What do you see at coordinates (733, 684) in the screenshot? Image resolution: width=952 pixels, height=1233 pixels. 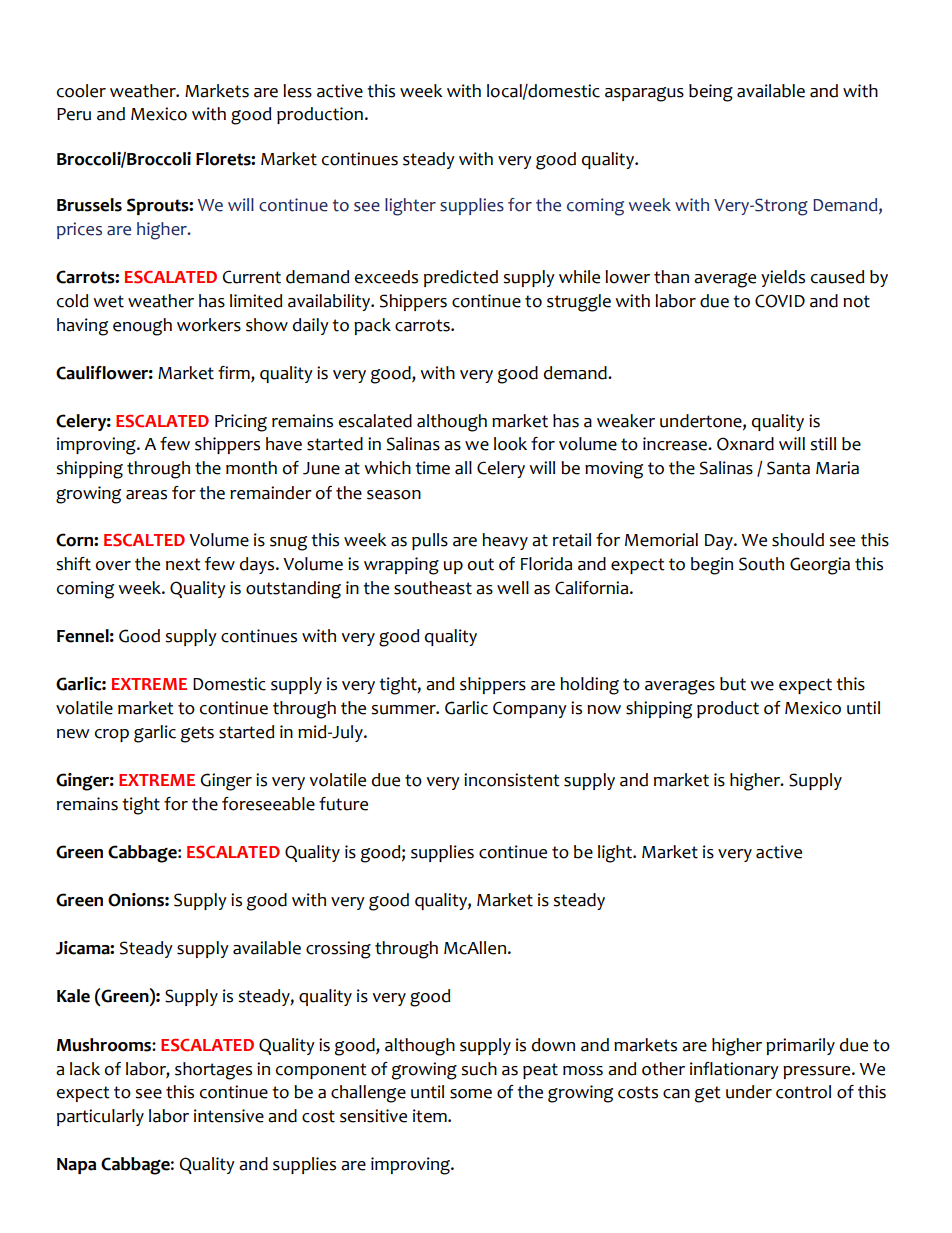 I see `but` at bounding box center [733, 684].
